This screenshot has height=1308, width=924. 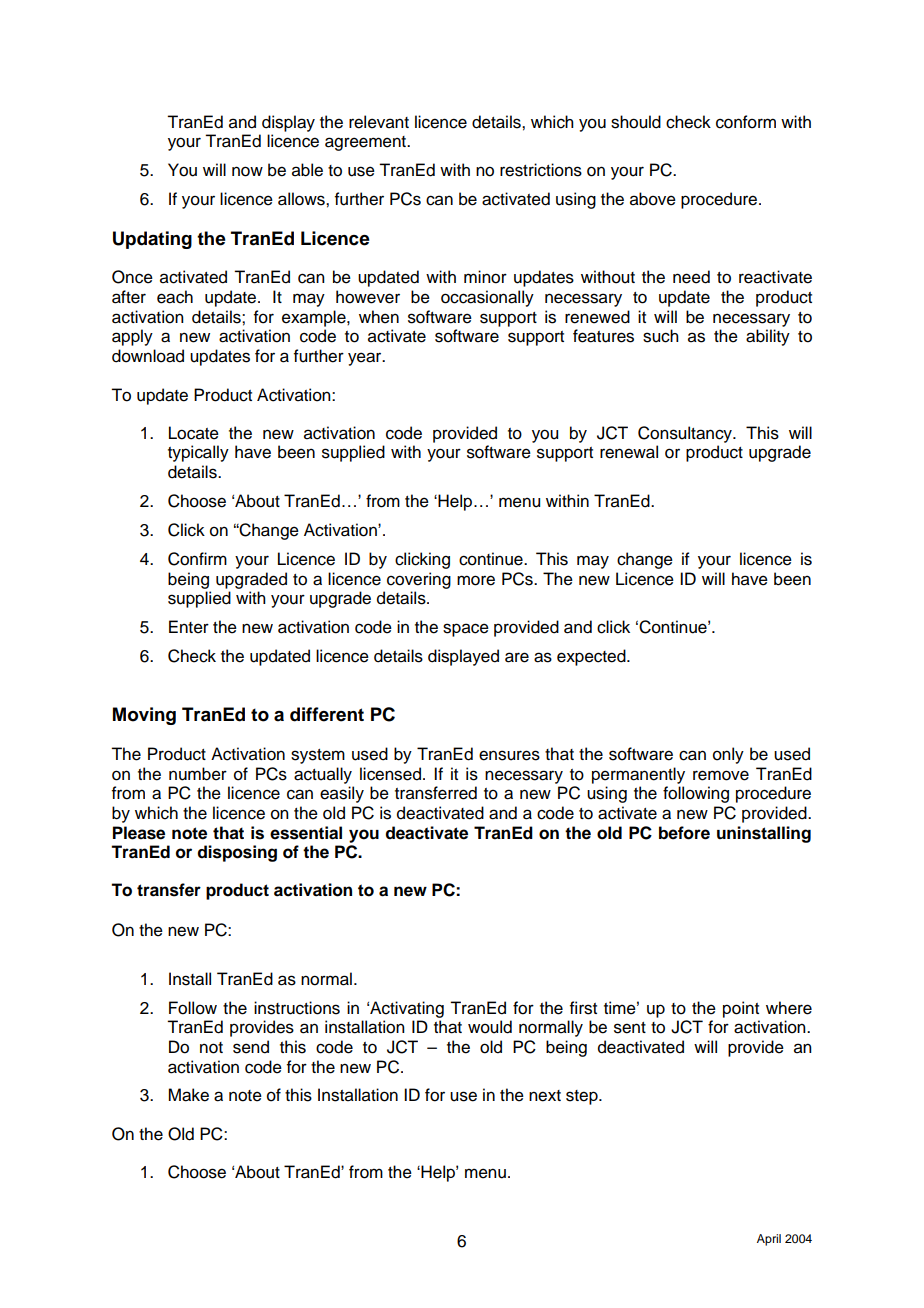 What do you see at coordinates (188, 1095) in the screenshot?
I see `Make` at bounding box center [188, 1095].
